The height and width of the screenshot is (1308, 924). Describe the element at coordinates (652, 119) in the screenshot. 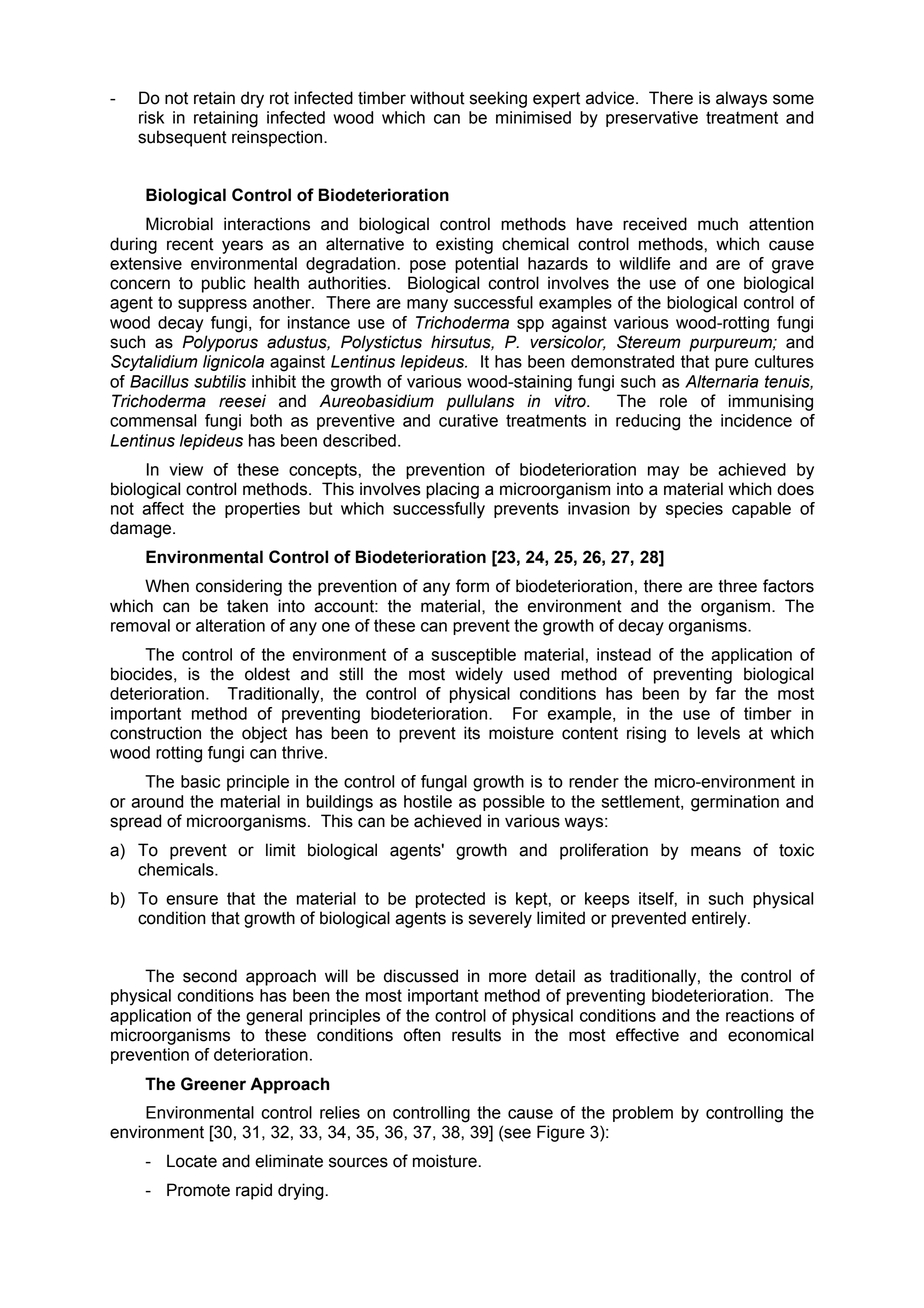

I see `preservative` at that location.
